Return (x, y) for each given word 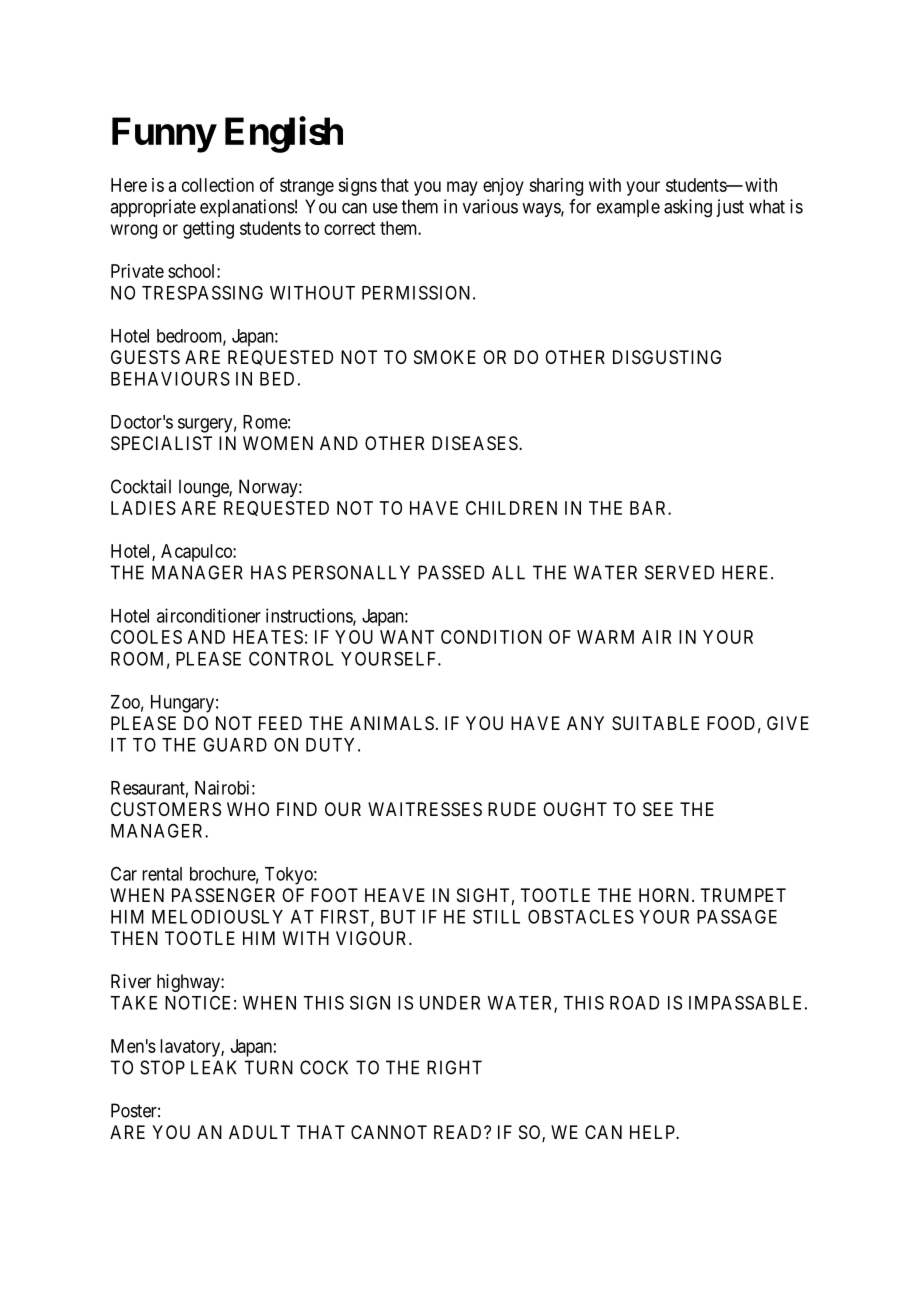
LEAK (214, 1067)
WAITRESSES (425, 809)
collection (218, 185)
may (462, 188)
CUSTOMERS (166, 809)
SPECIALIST (161, 443)
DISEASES (476, 443)
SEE (658, 809)
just (730, 208)
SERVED (679, 572)
